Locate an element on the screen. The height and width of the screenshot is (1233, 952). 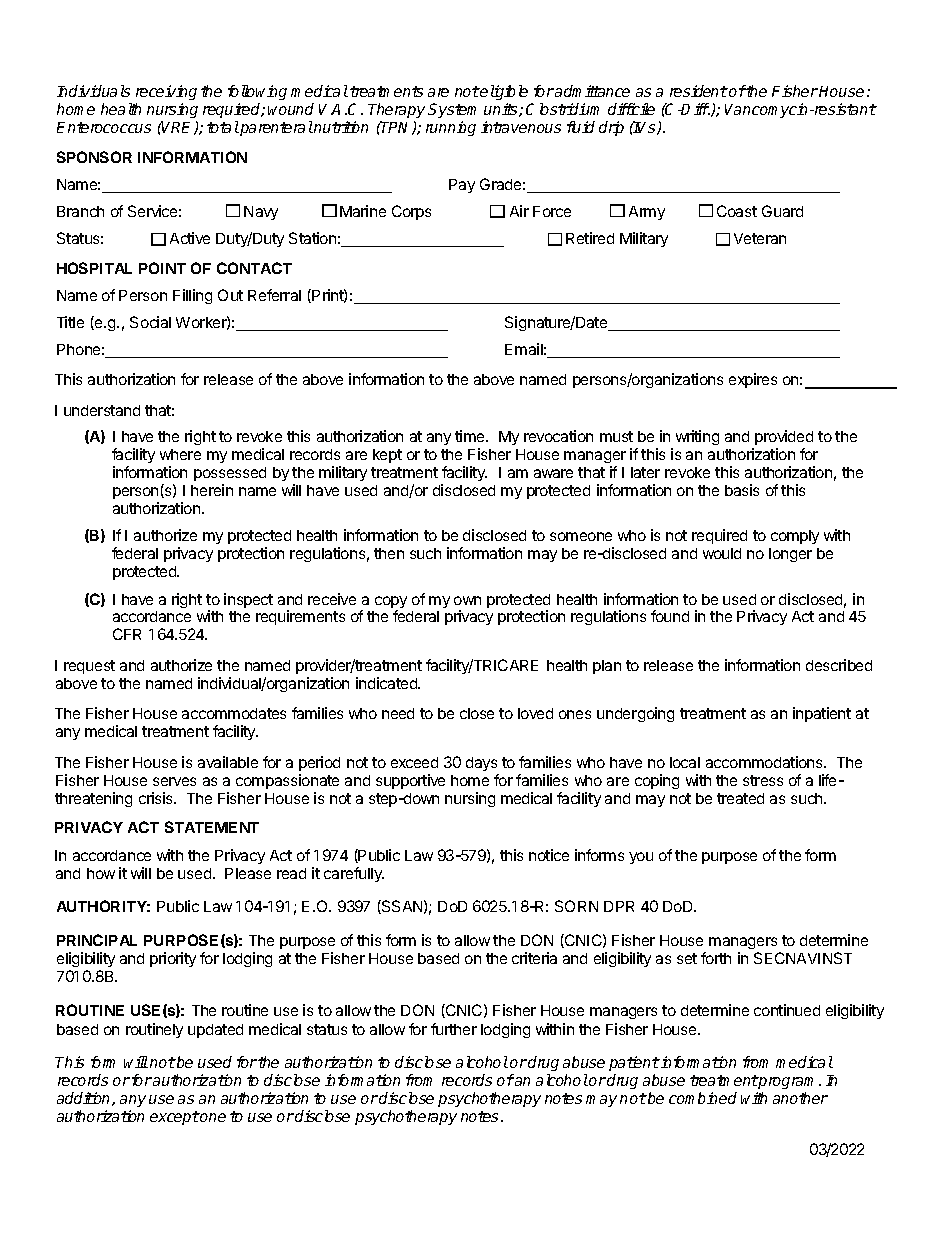
STATEMENT is located at coordinates (212, 827).
